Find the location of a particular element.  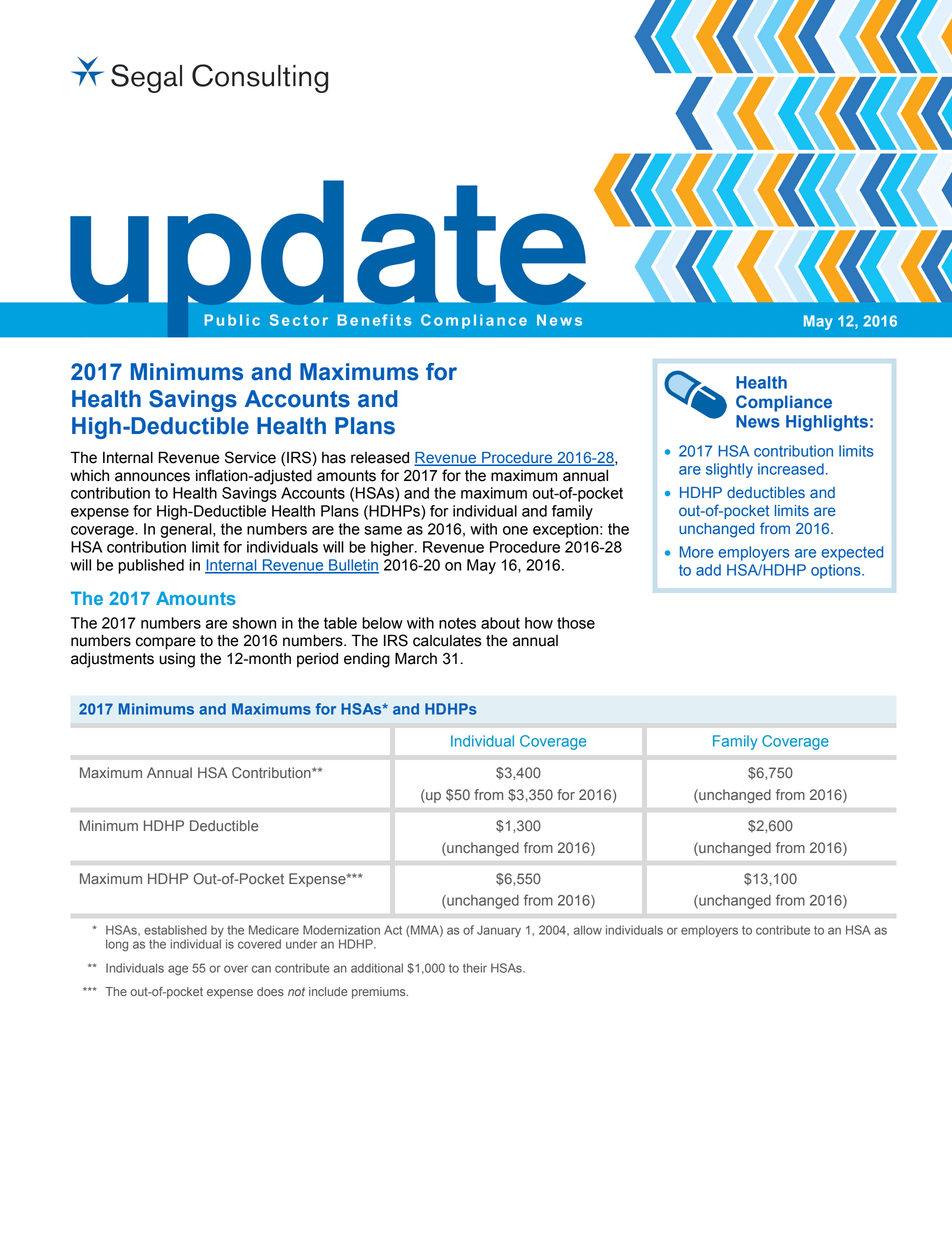

released is located at coordinates (380, 457).
